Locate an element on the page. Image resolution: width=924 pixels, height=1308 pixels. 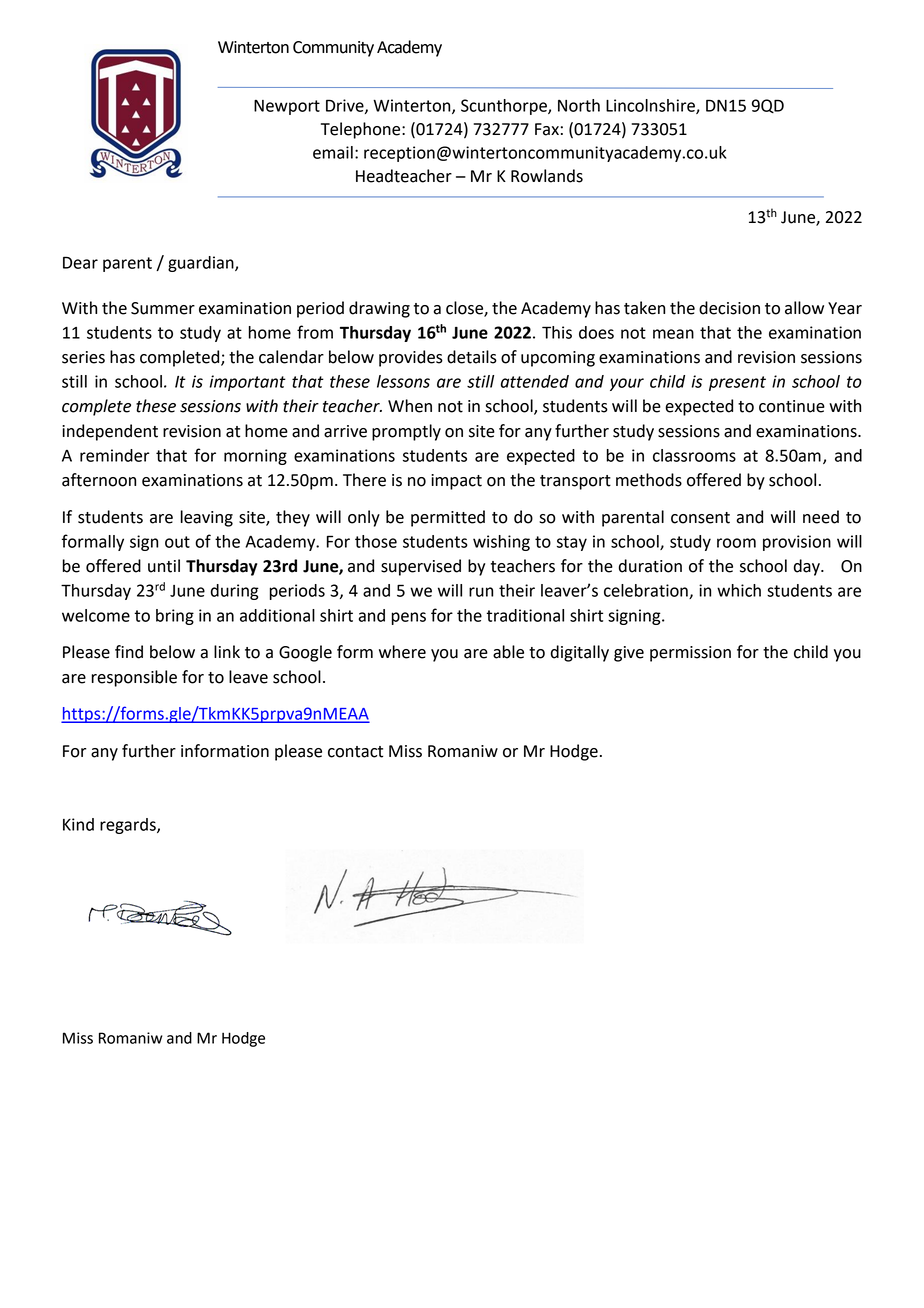
run is located at coordinates (481, 592).
